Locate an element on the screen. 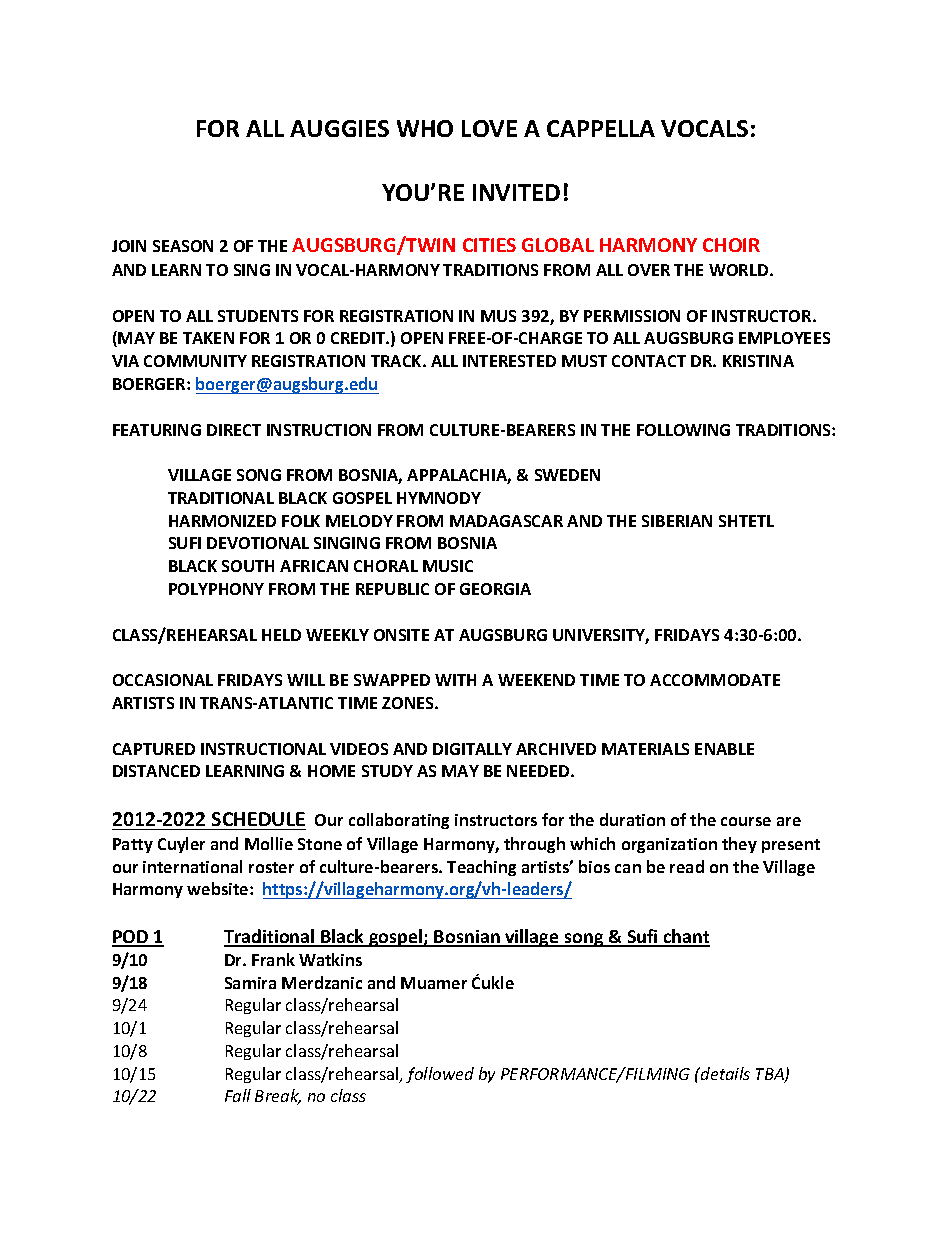 This screenshot has width=952, height=1233. MADAGASCAR is located at coordinates (506, 521).
